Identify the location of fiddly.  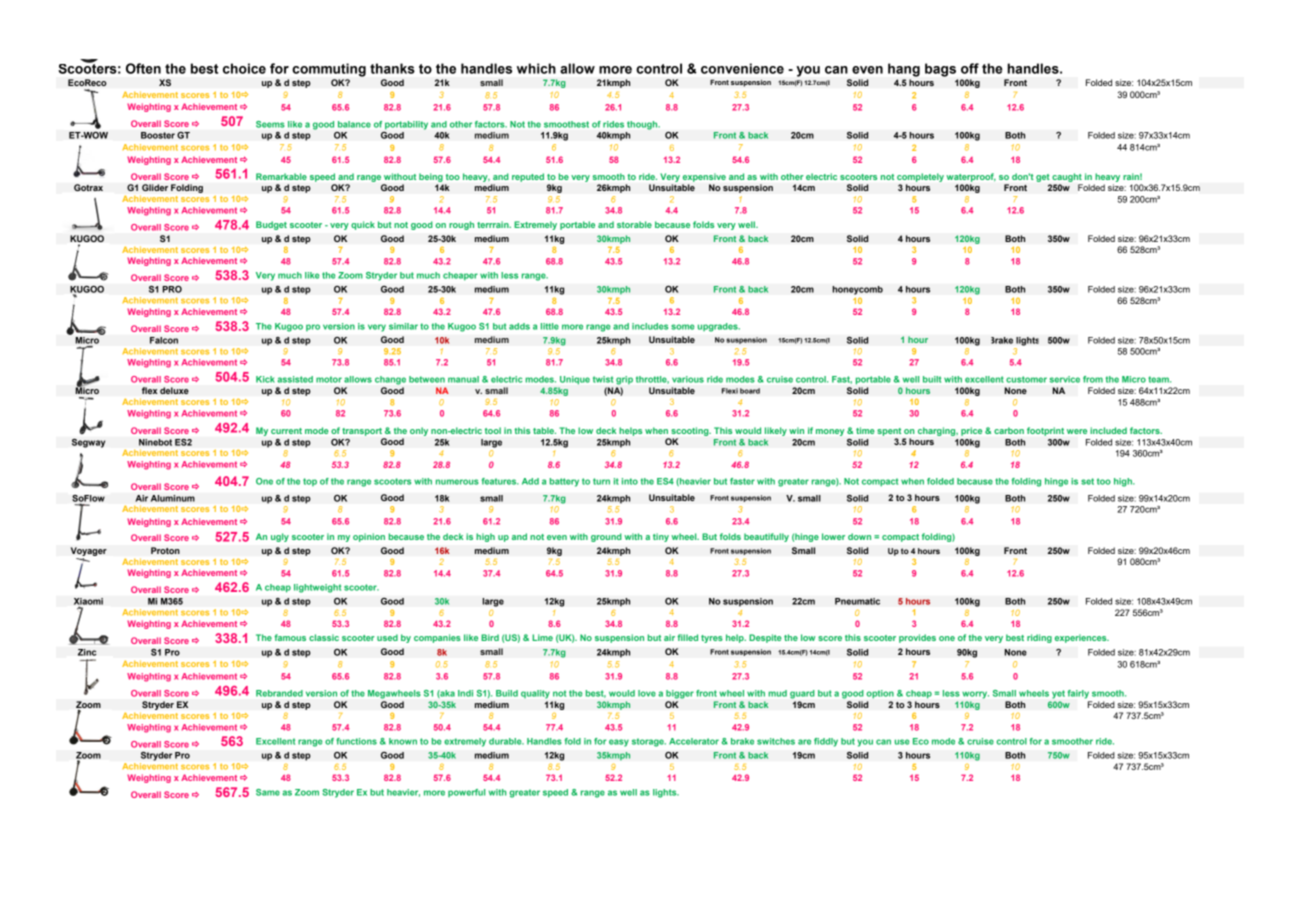
(826, 742).
